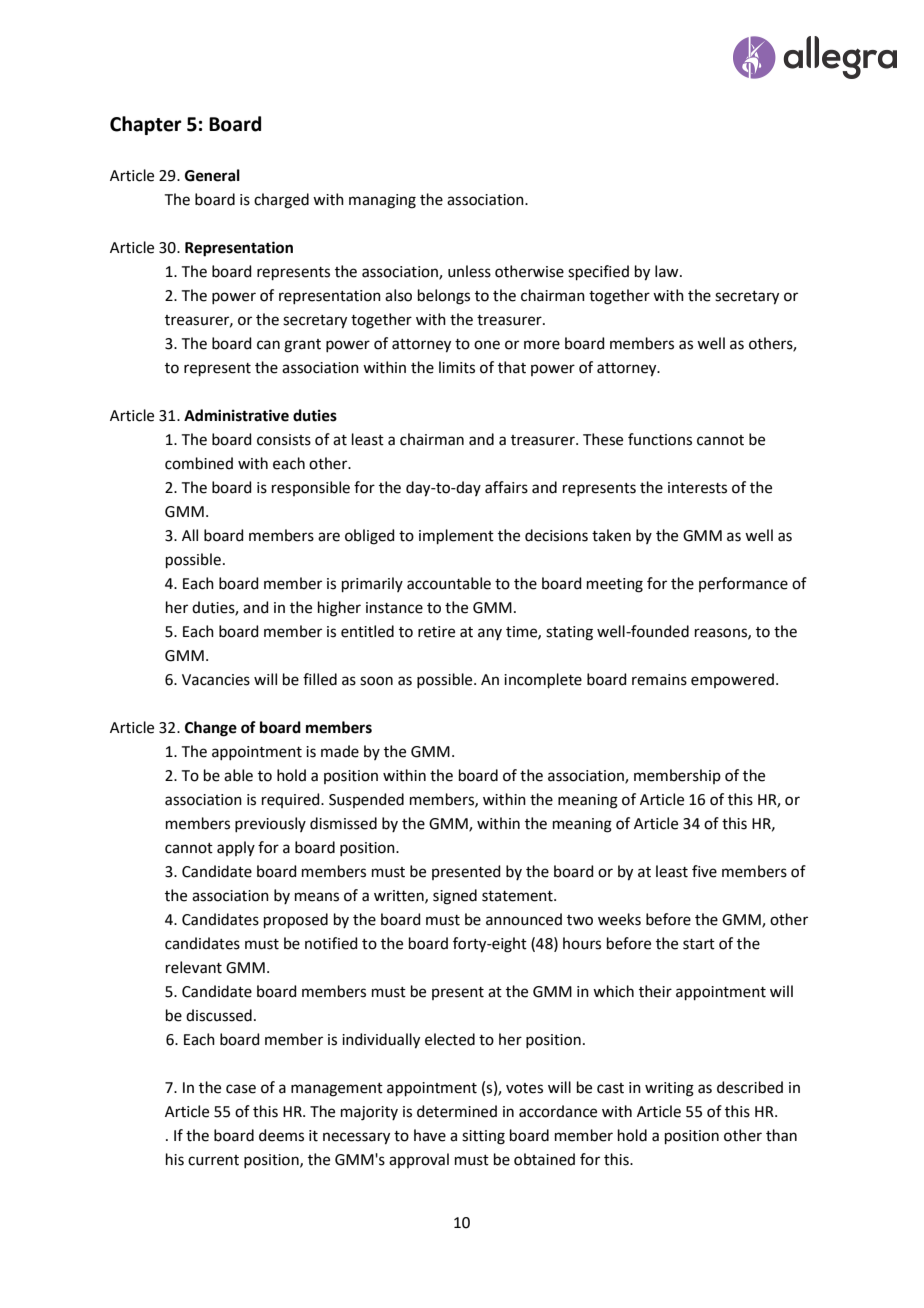 The image size is (924, 1308). What do you see at coordinates (270, 824) in the screenshot?
I see `previously` at bounding box center [270, 824].
